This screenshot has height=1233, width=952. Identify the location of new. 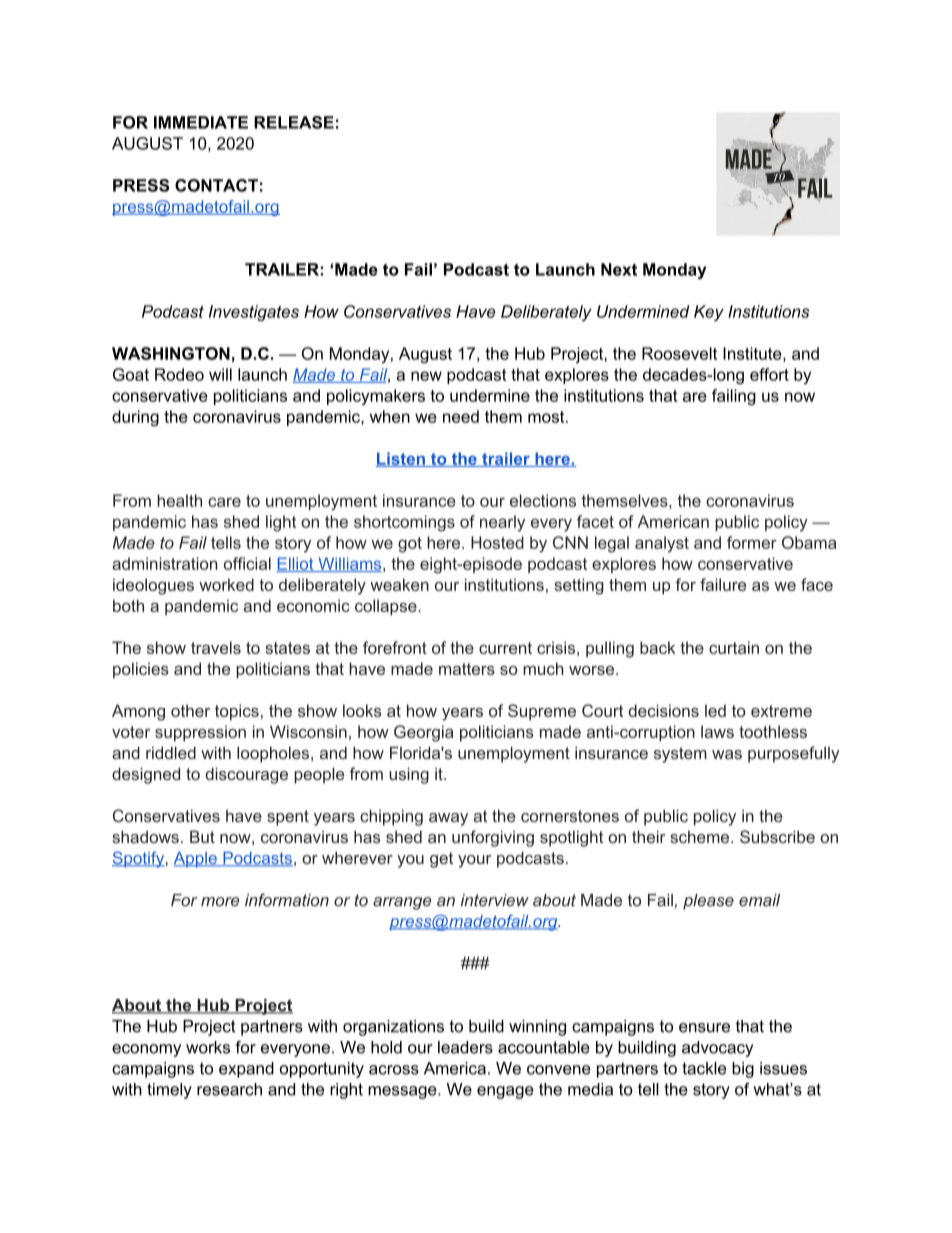
(426, 376).
